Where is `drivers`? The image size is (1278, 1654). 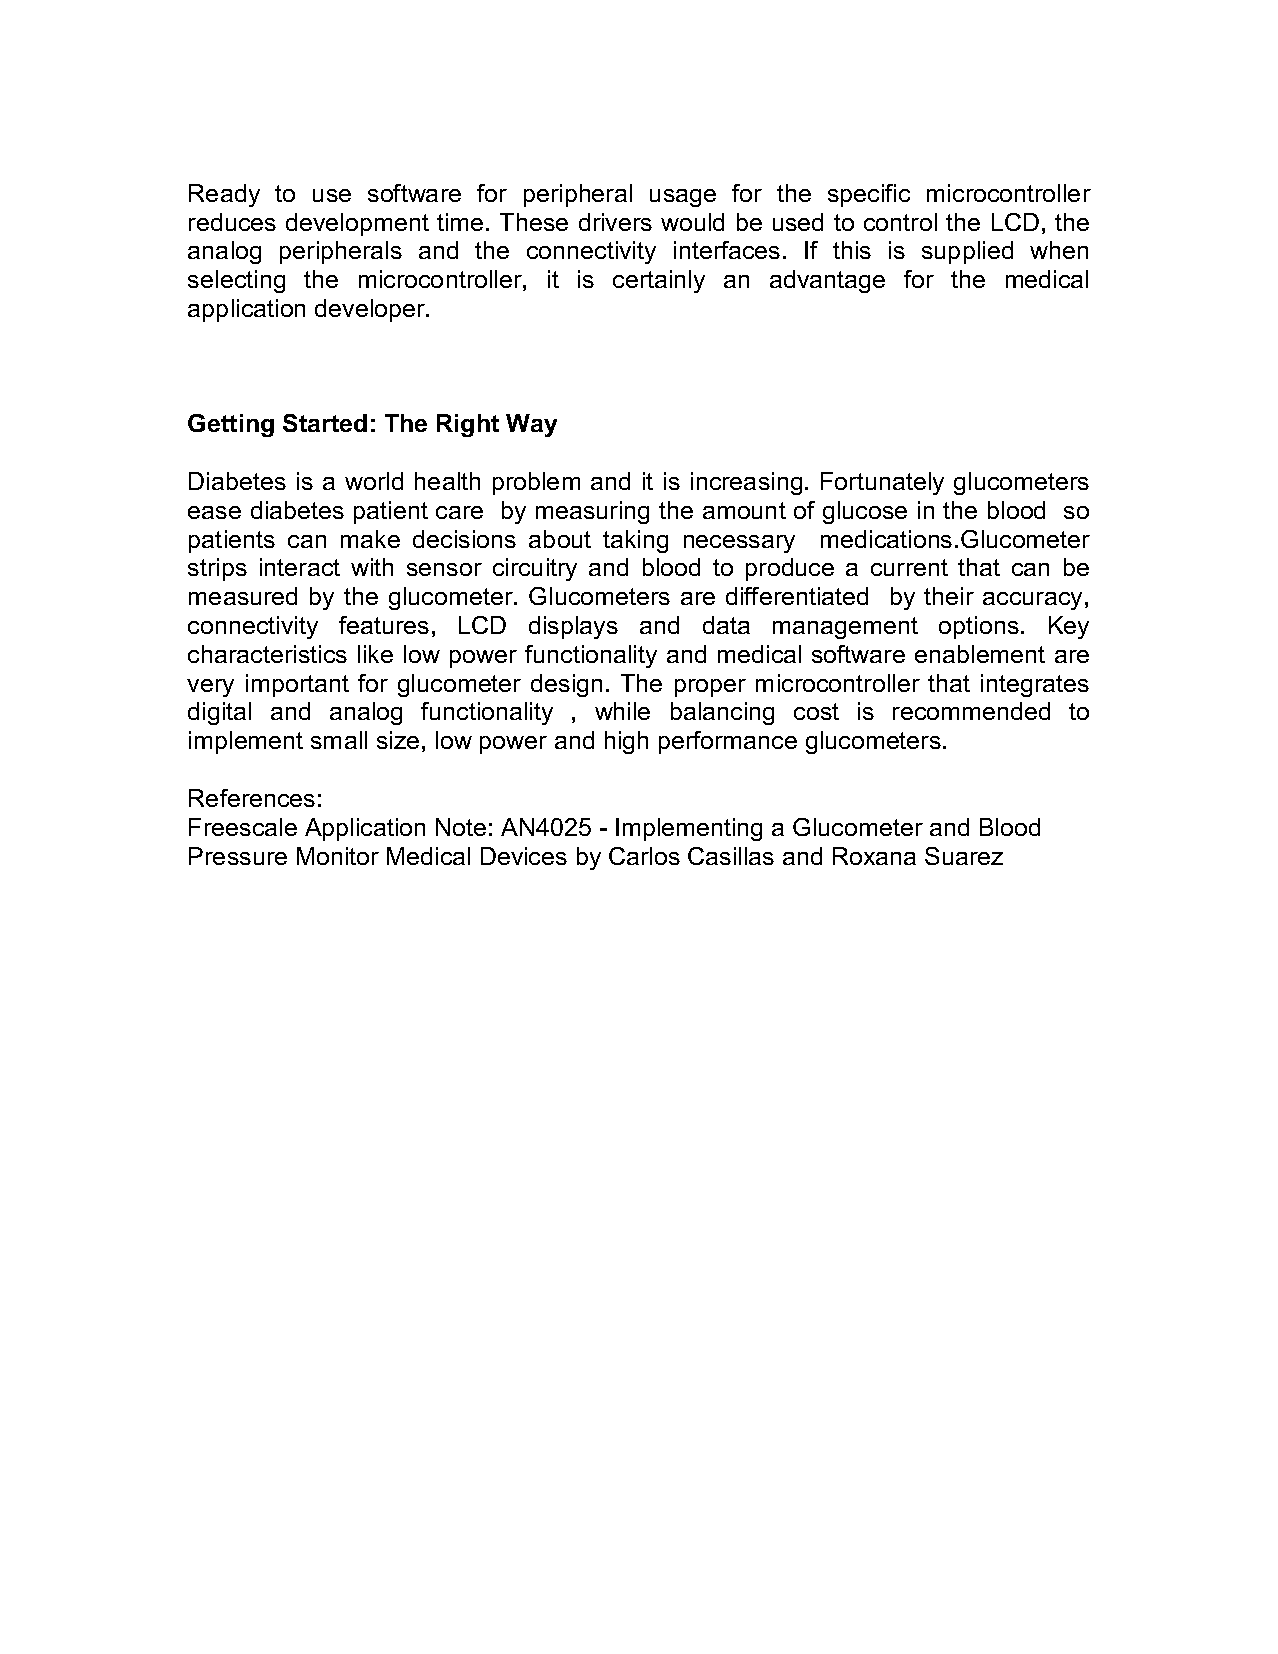 drivers is located at coordinates (615, 222).
